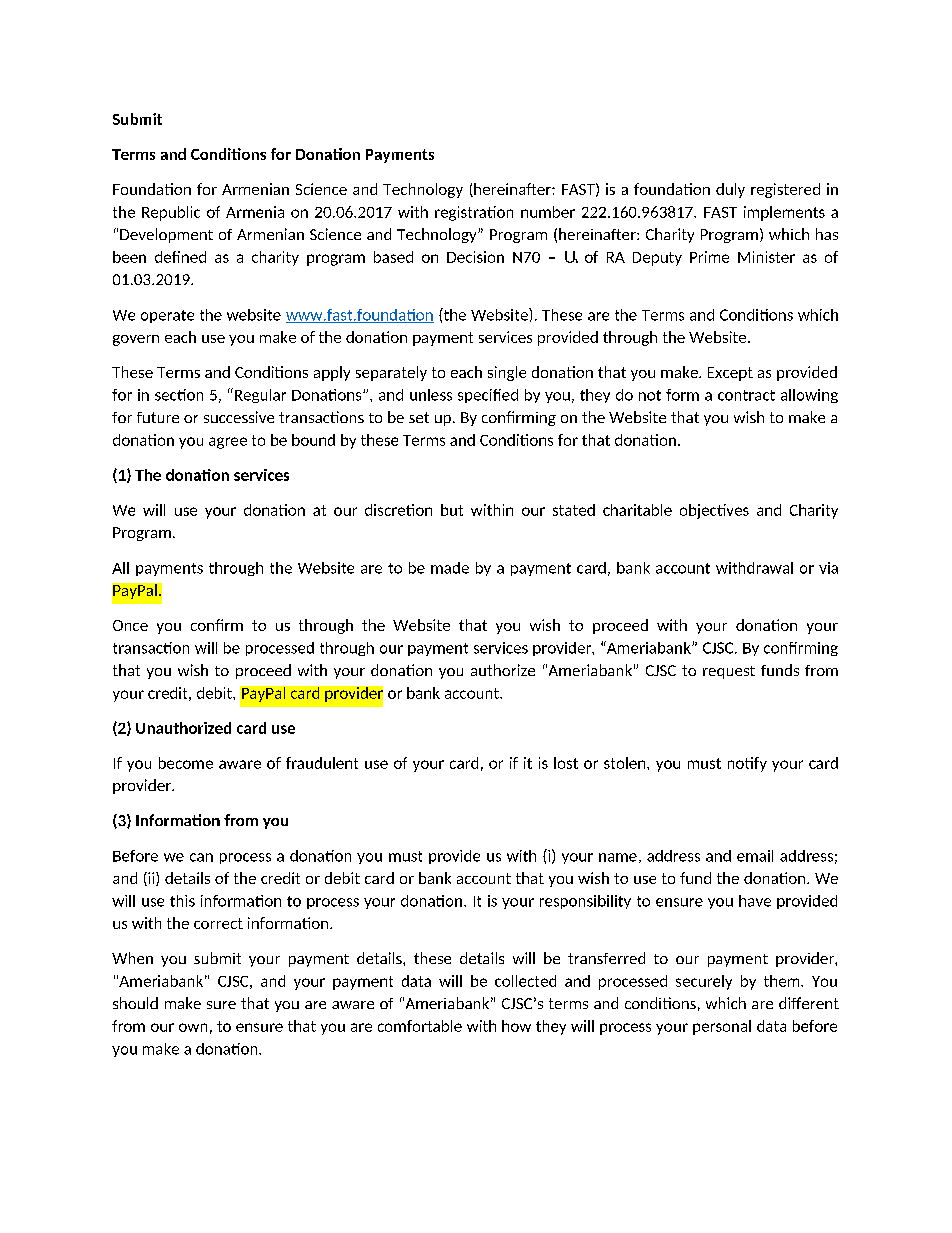 The image size is (952, 1233). Describe the element at coordinates (193, 1027) in the screenshot. I see `own` at that location.
